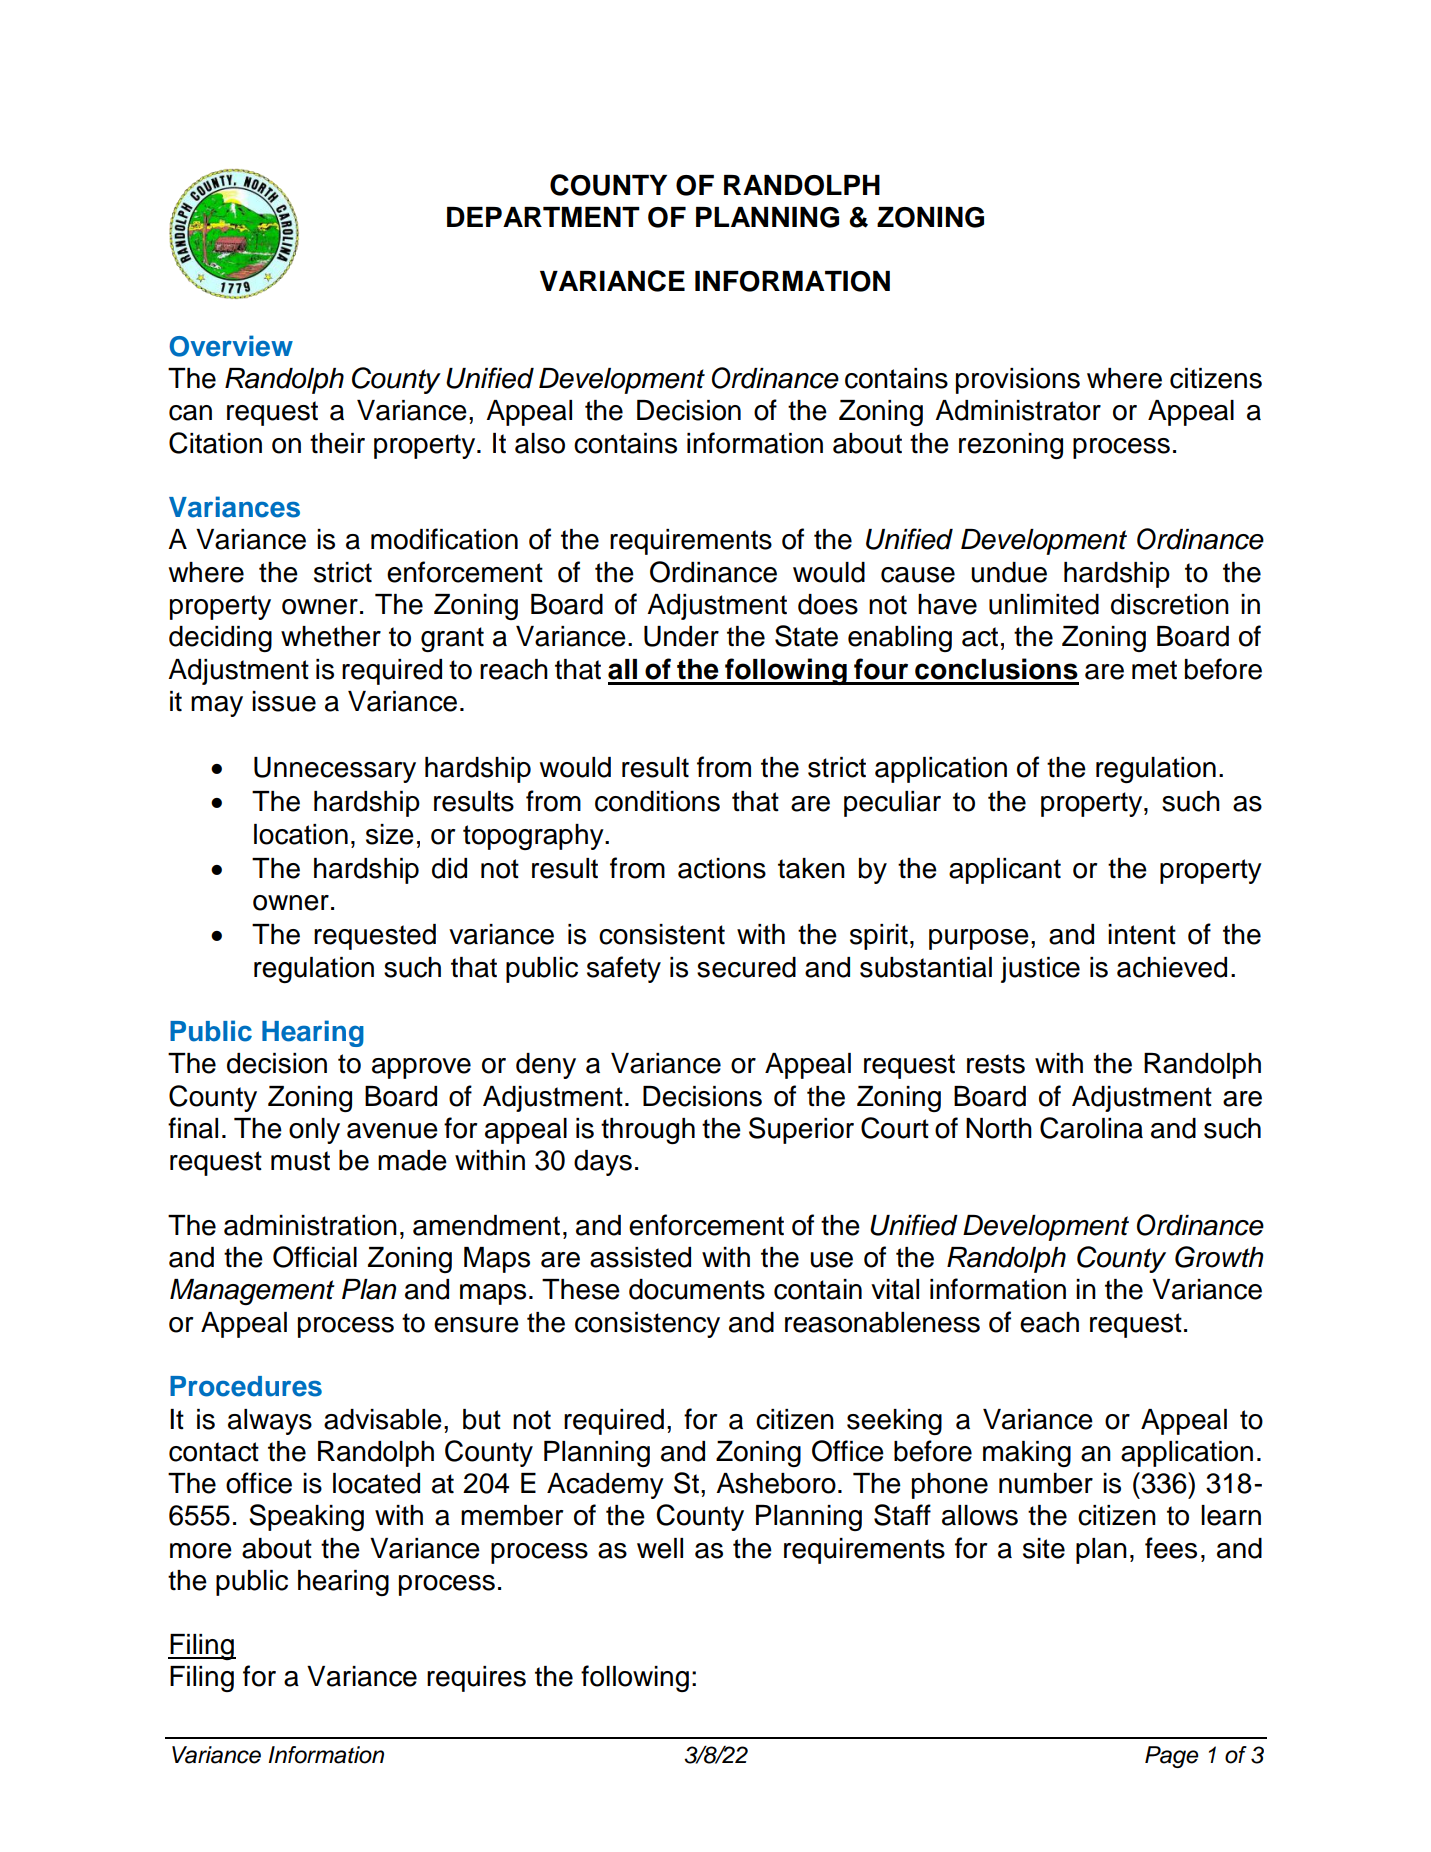  Describe the element at coordinates (543, 217) in the screenshot. I see `DEPARTMENT` at that location.
